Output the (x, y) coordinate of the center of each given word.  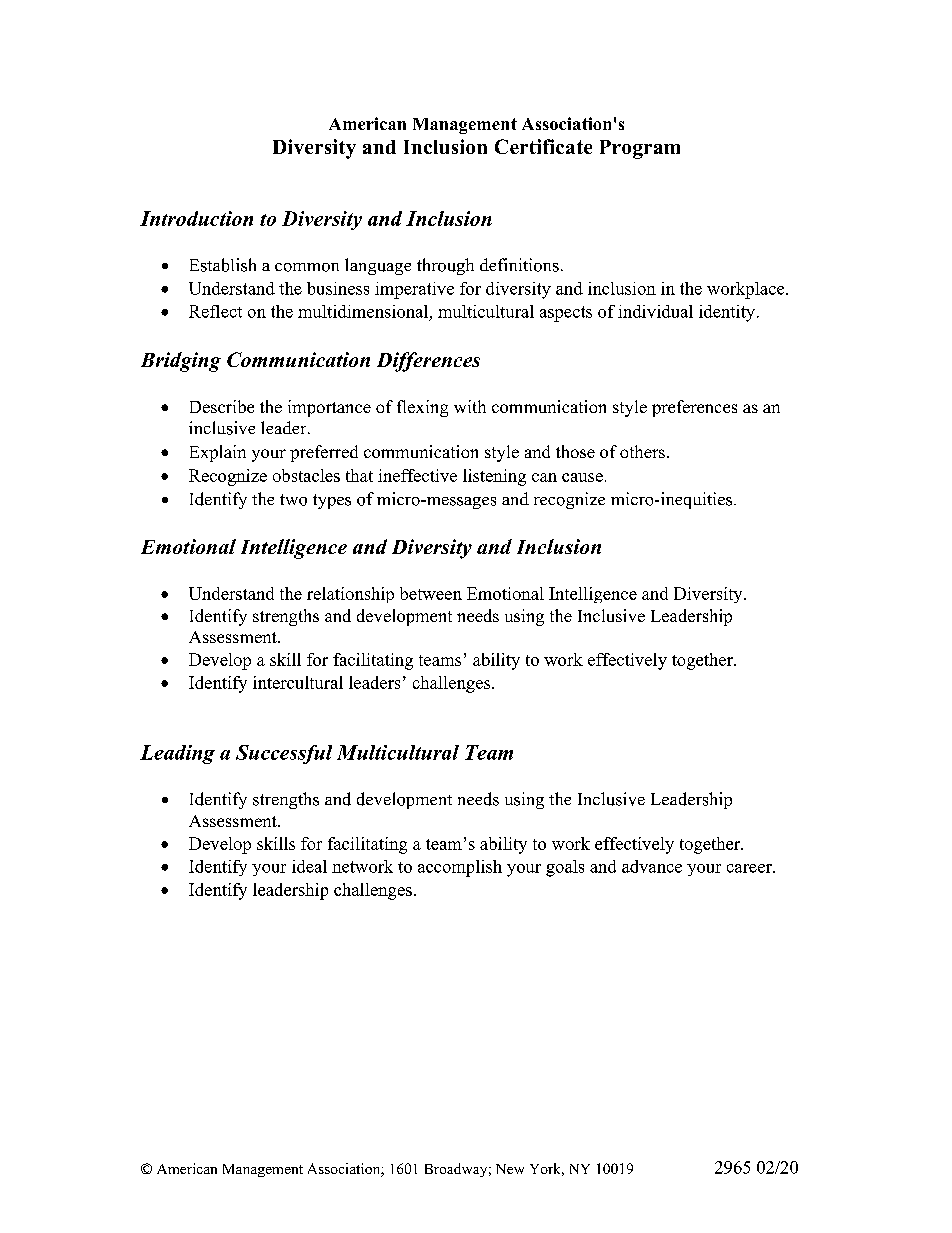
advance (652, 866)
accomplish (460, 868)
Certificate (543, 146)
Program (640, 149)
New (510, 1169)
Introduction (196, 218)
